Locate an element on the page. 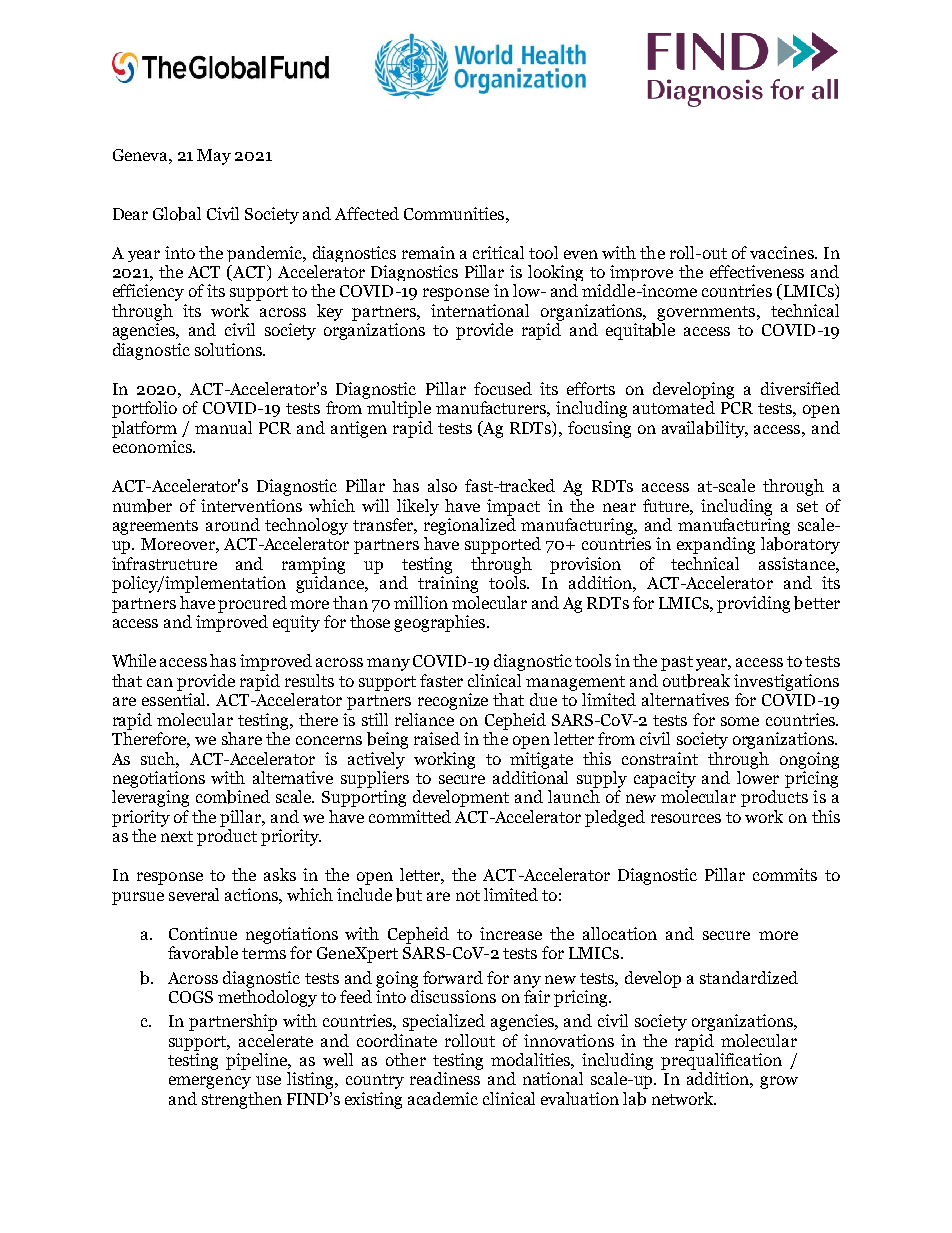  lower is located at coordinates (758, 777).
